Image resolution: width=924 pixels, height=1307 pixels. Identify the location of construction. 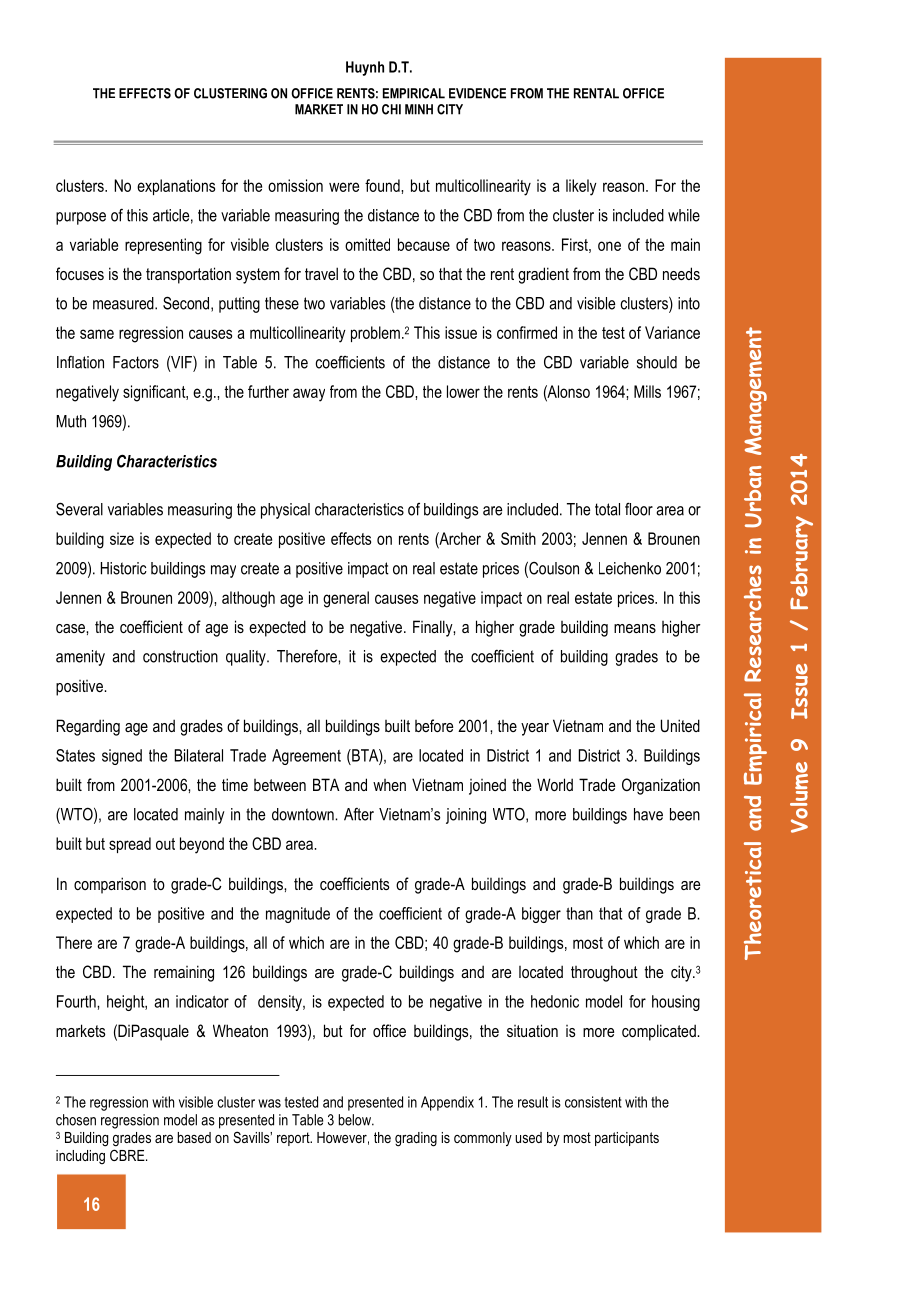
(180, 656).
